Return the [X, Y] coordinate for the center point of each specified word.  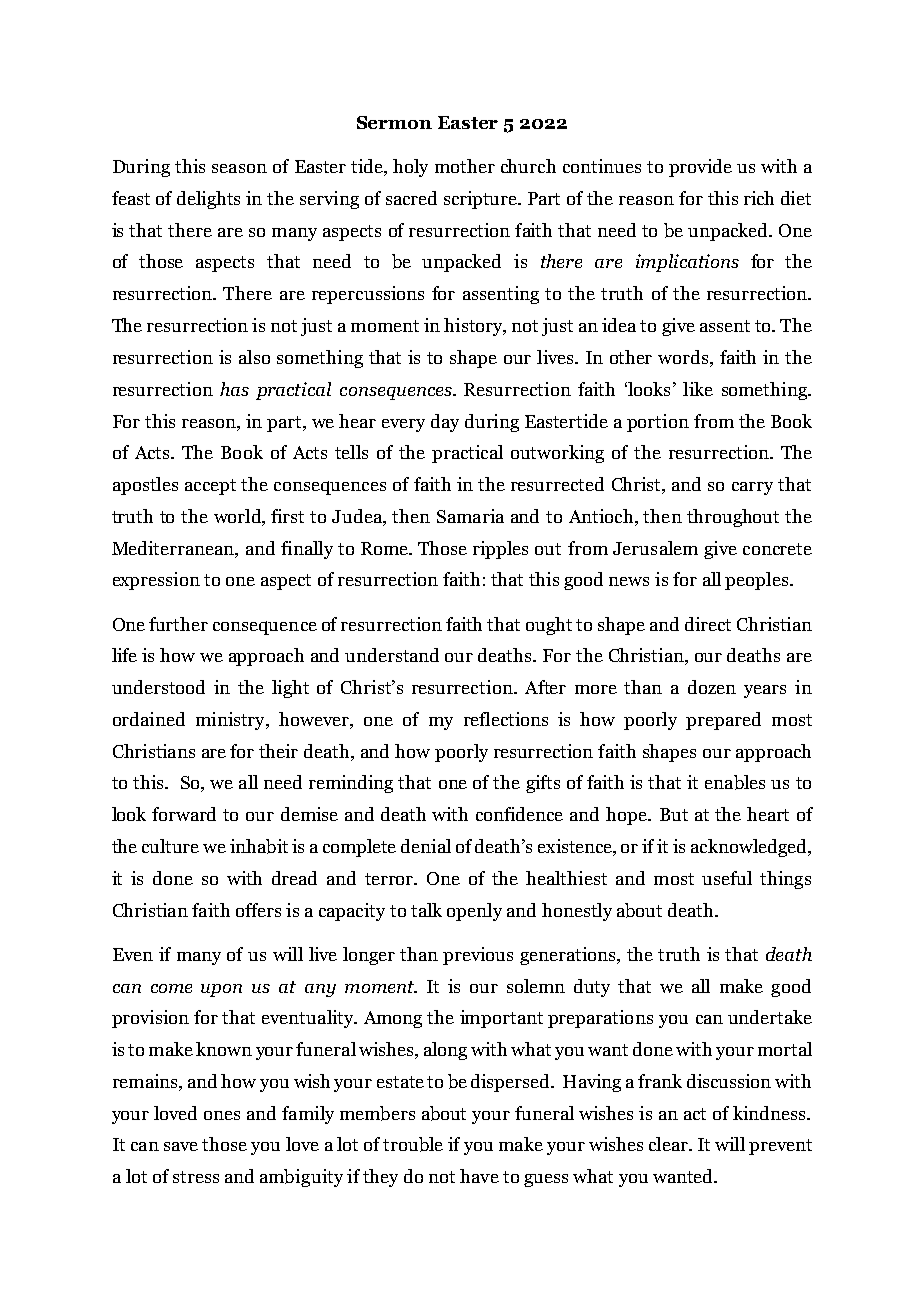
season [239, 168]
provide [700, 168]
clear [669, 1144]
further [178, 624]
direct [708, 624]
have [479, 1176]
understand [392, 655]
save [181, 1146]
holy [410, 168]
